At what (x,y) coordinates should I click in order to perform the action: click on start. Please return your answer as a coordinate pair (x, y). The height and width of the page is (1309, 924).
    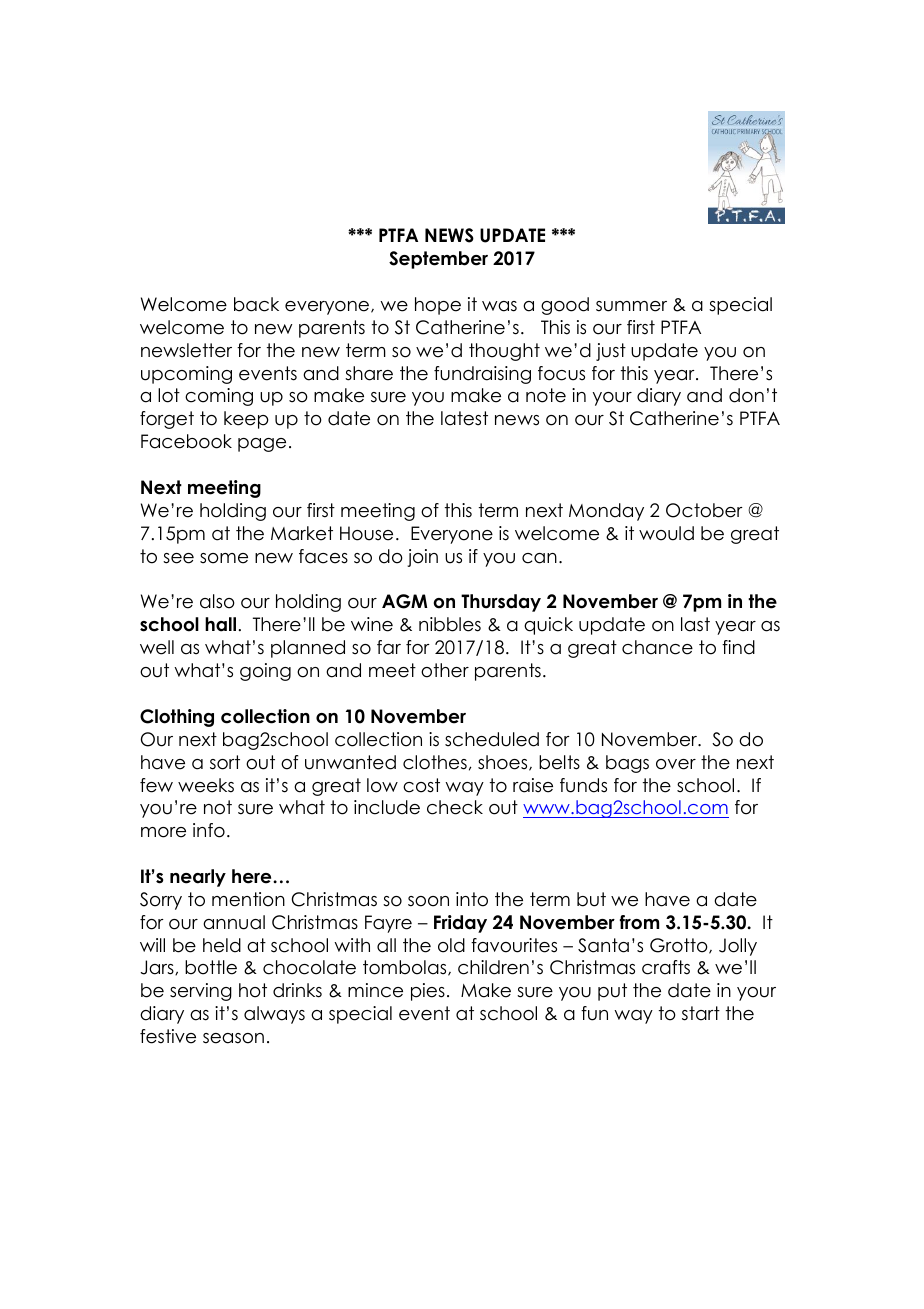
    Looking at the image, I should click on (701, 1013).
